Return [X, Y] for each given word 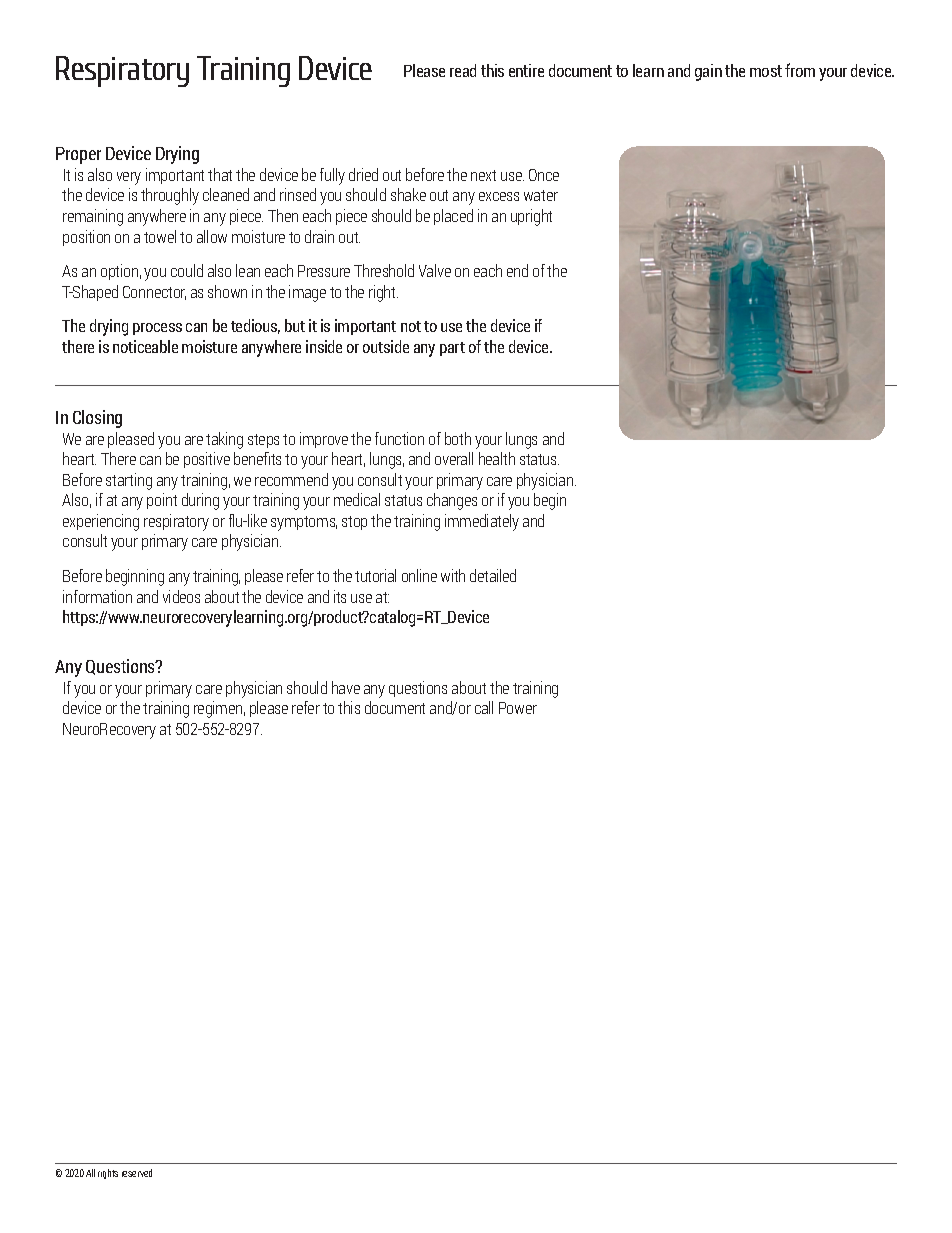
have [346, 687]
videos [181, 596]
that [220, 174]
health [497, 458]
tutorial [375, 575]
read [463, 70]
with [453, 575]
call [484, 707]
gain [708, 72]
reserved [137, 1173]
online [419, 575]
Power [518, 708]
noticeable [145, 346]
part [452, 349]
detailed [493, 575]
